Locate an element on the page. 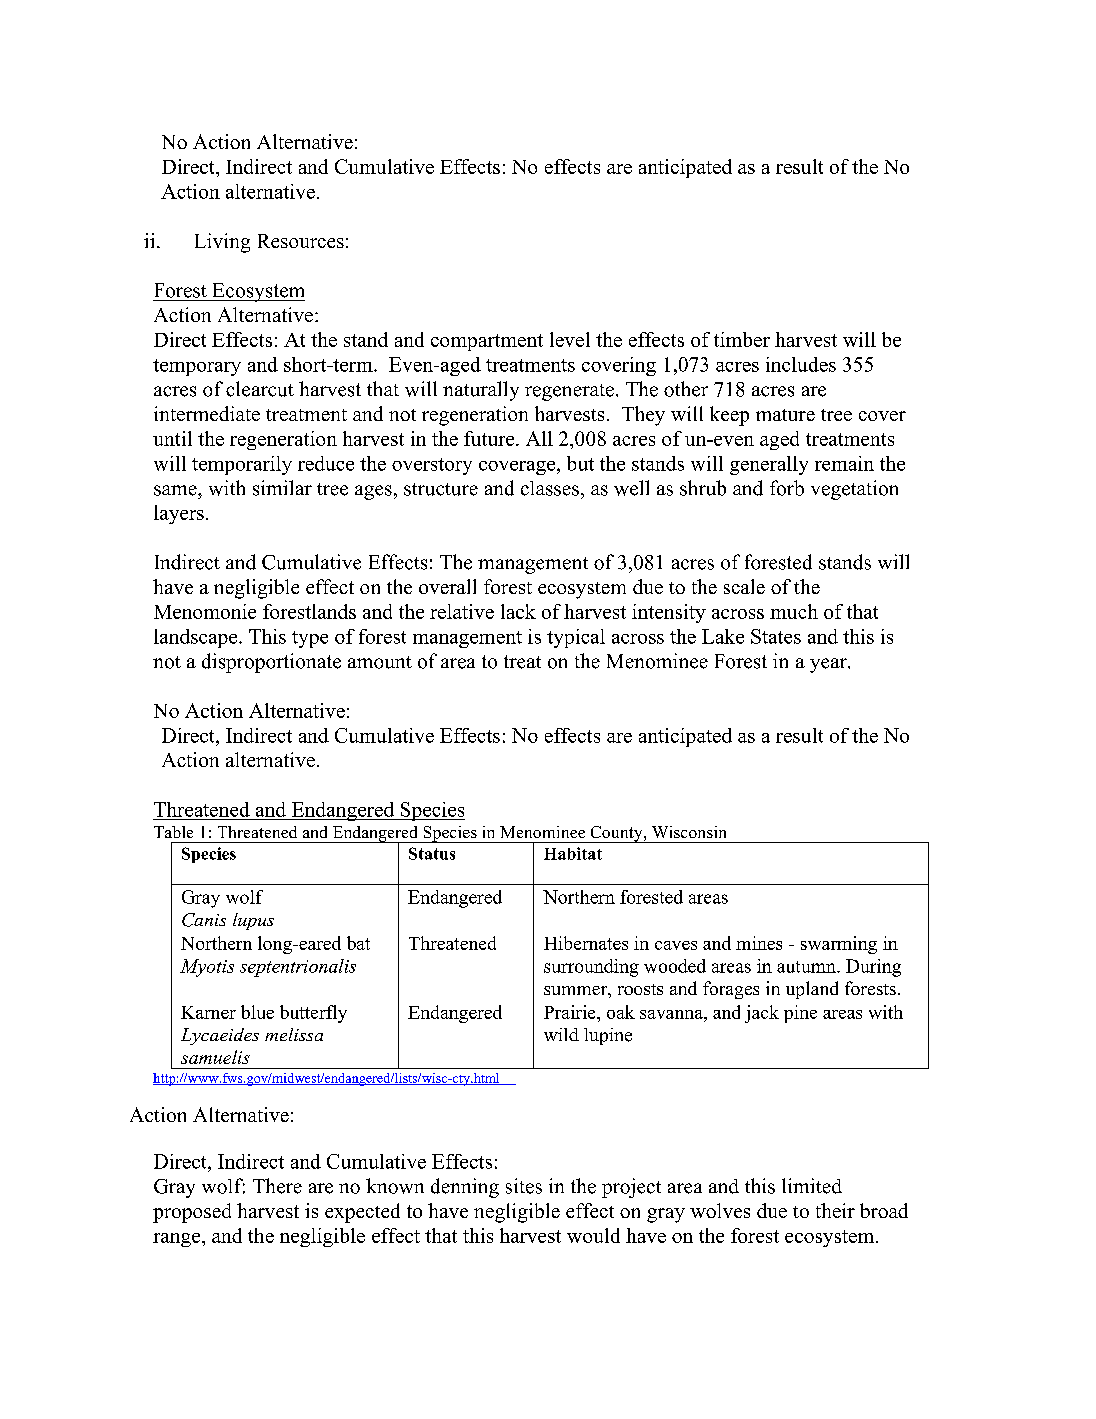  level is located at coordinates (570, 339).
